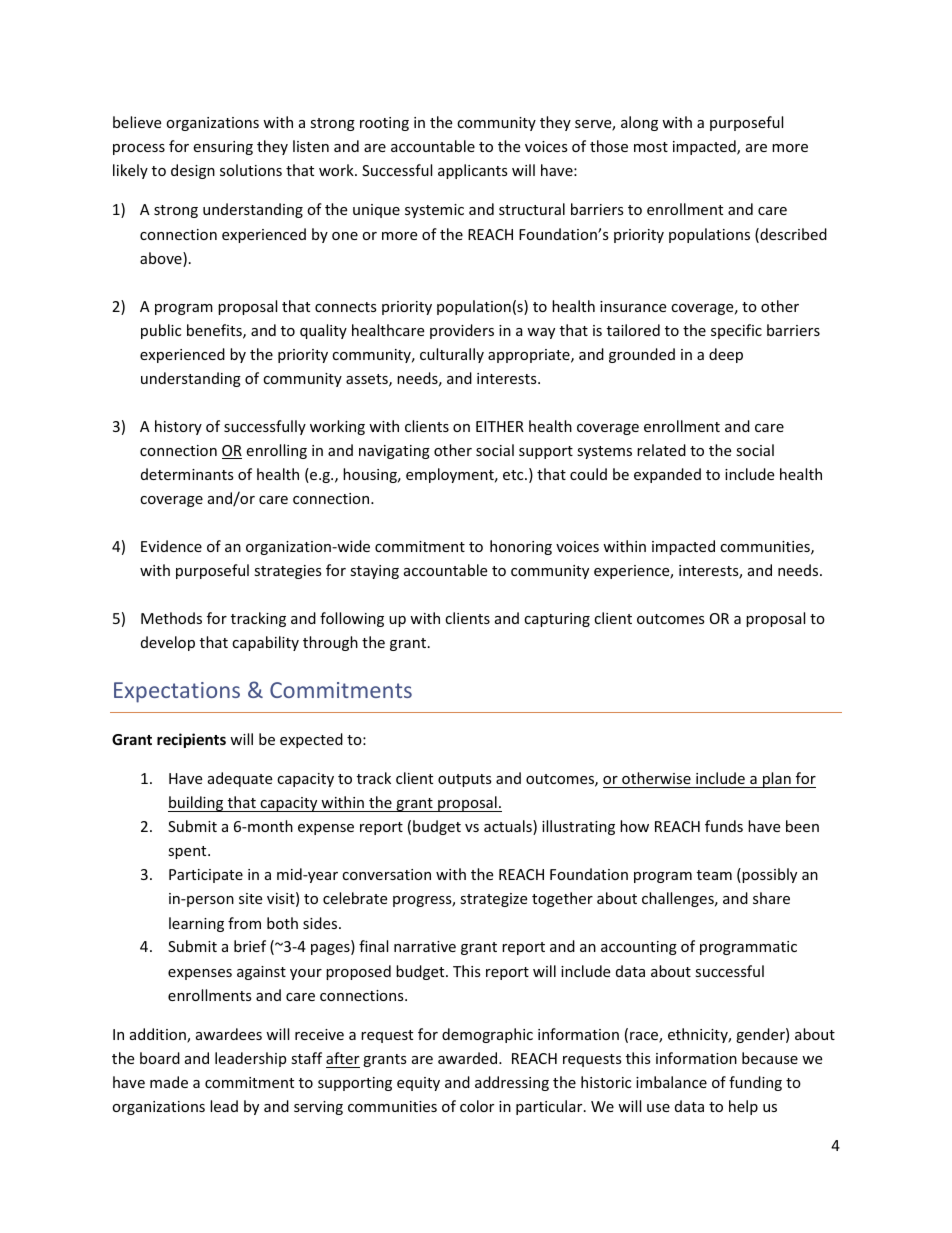  Describe the element at coordinates (651, 147) in the screenshot. I see `most` at that location.
